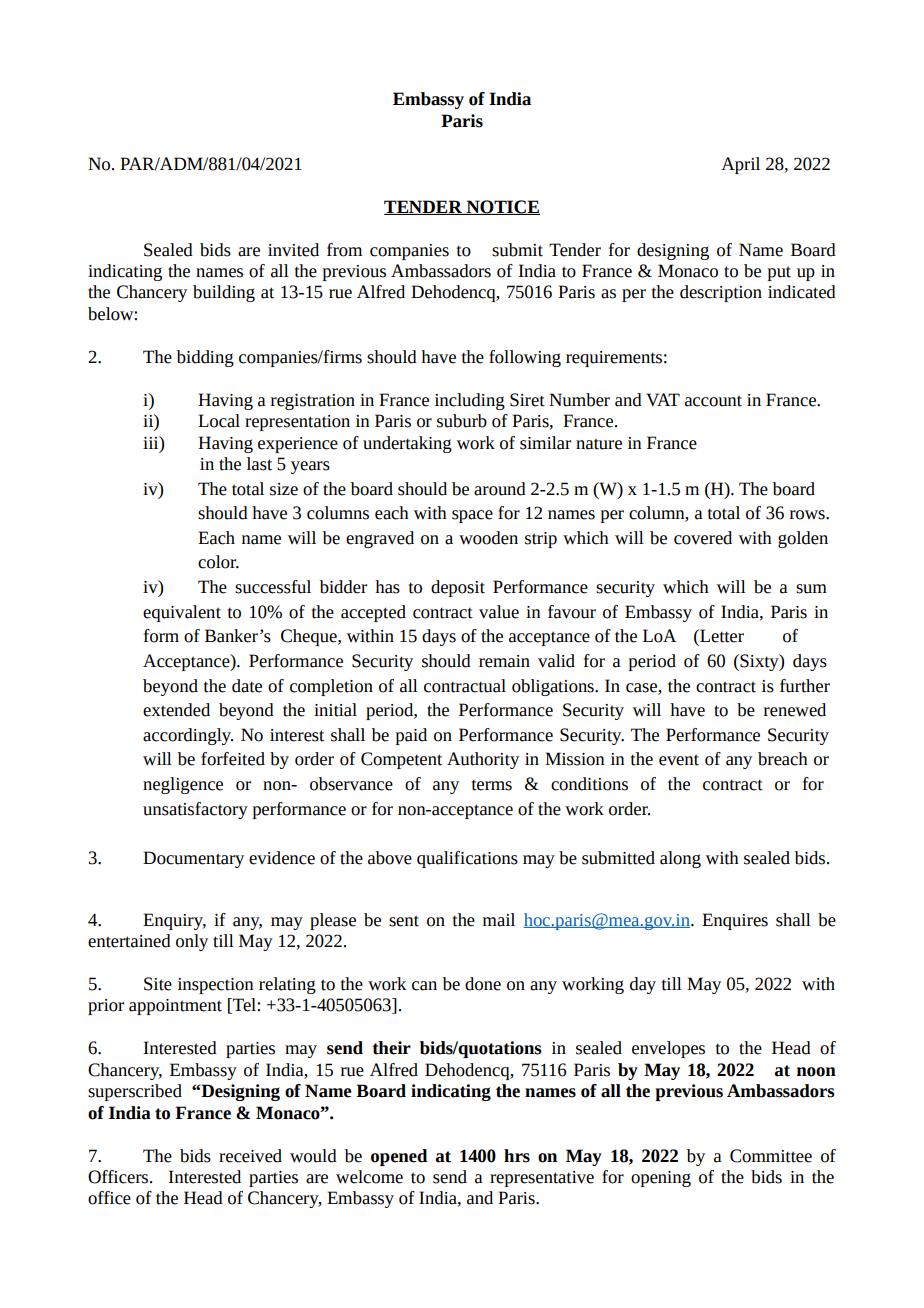 The height and width of the screenshot is (1308, 924). What do you see at coordinates (470, 401) in the screenshot?
I see `including` at bounding box center [470, 401].
